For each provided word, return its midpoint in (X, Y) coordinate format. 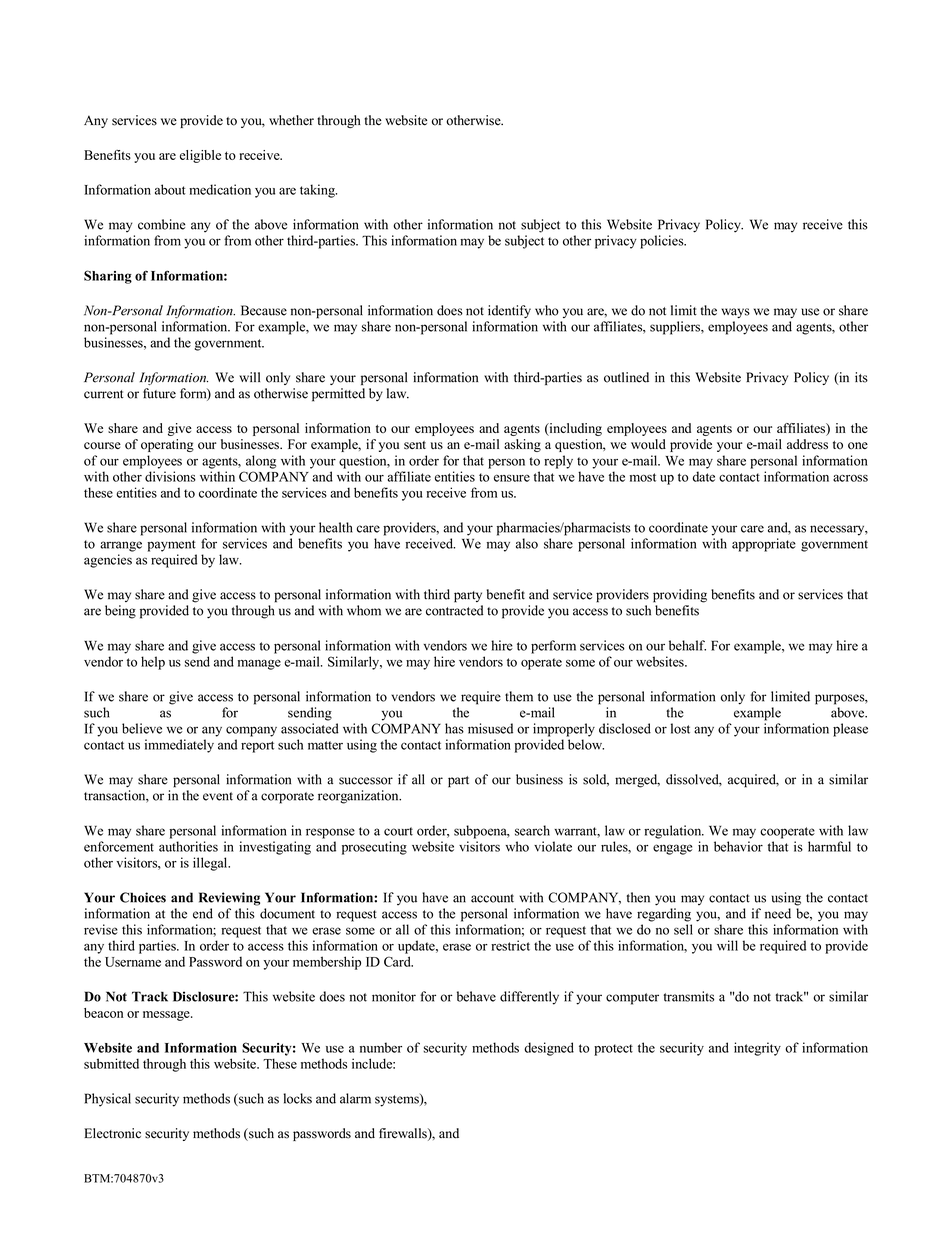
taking (318, 191)
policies (663, 242)
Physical (107, 1100)
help (153, 663)
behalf (687, 645)
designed (549, 1049)
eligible (200, 156)
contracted (455, 610)
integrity (757, 1049)
